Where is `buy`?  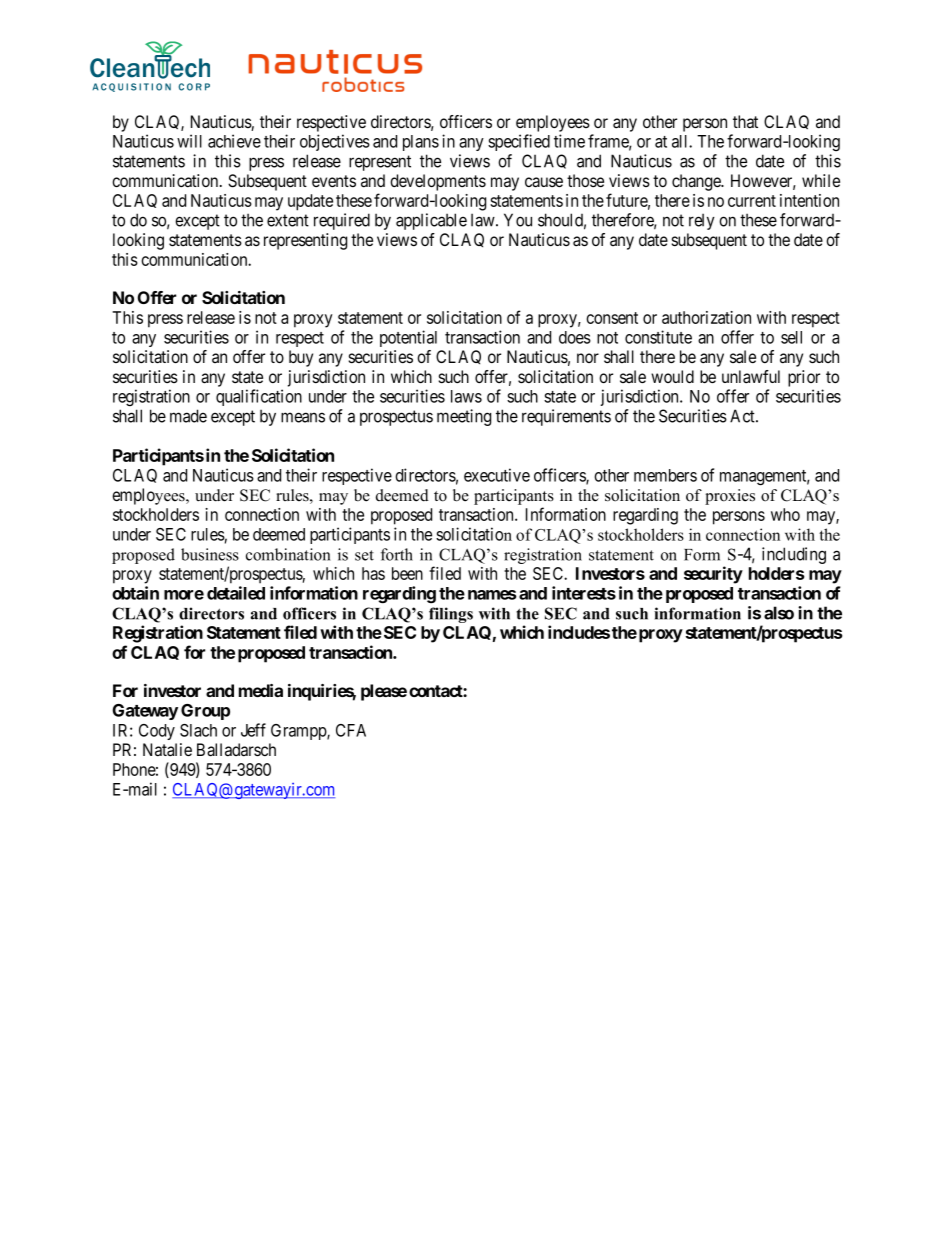
buy is located at coordinates (301, 358).
